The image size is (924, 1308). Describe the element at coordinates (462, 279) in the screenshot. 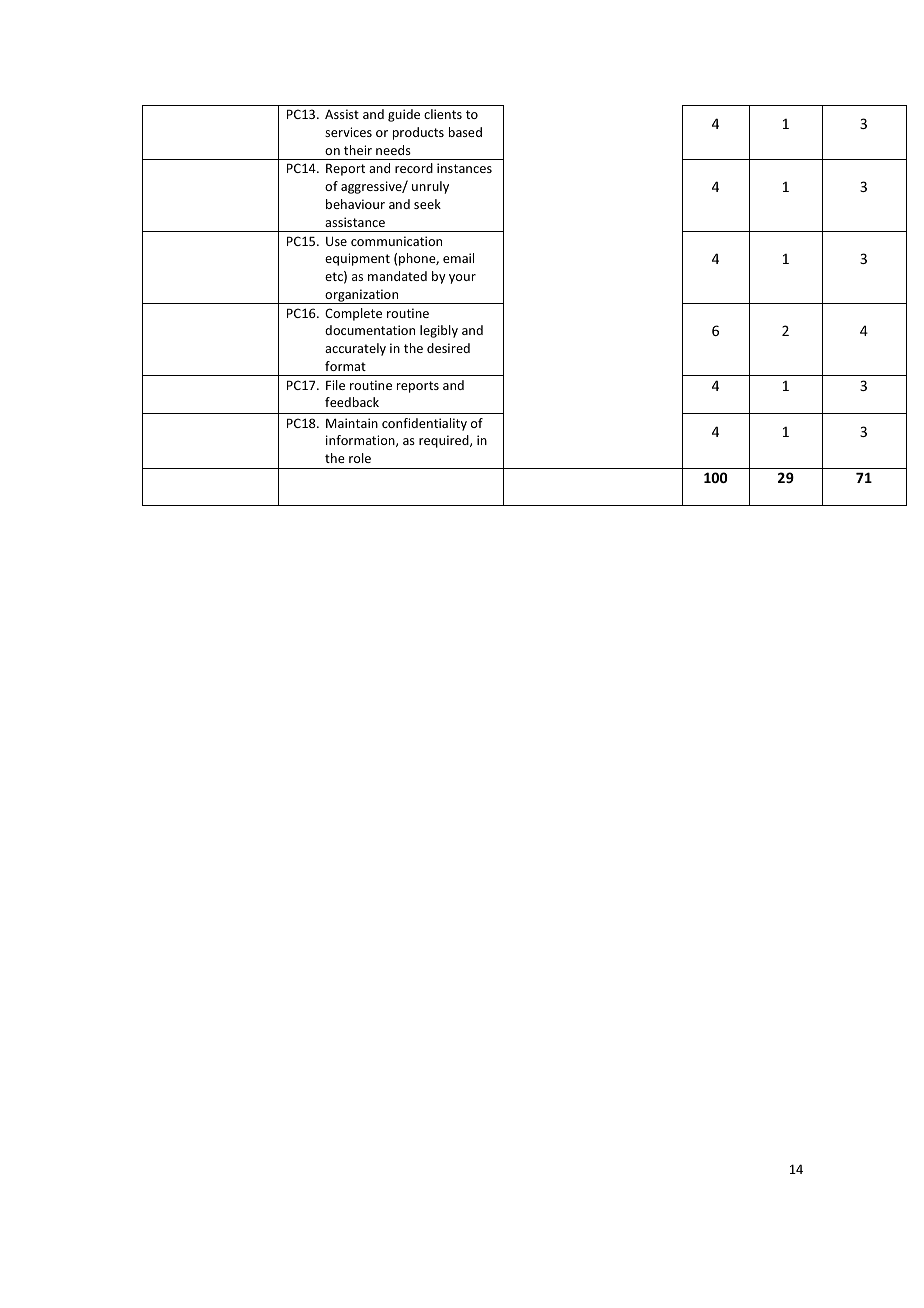

I see `your` at that location.
